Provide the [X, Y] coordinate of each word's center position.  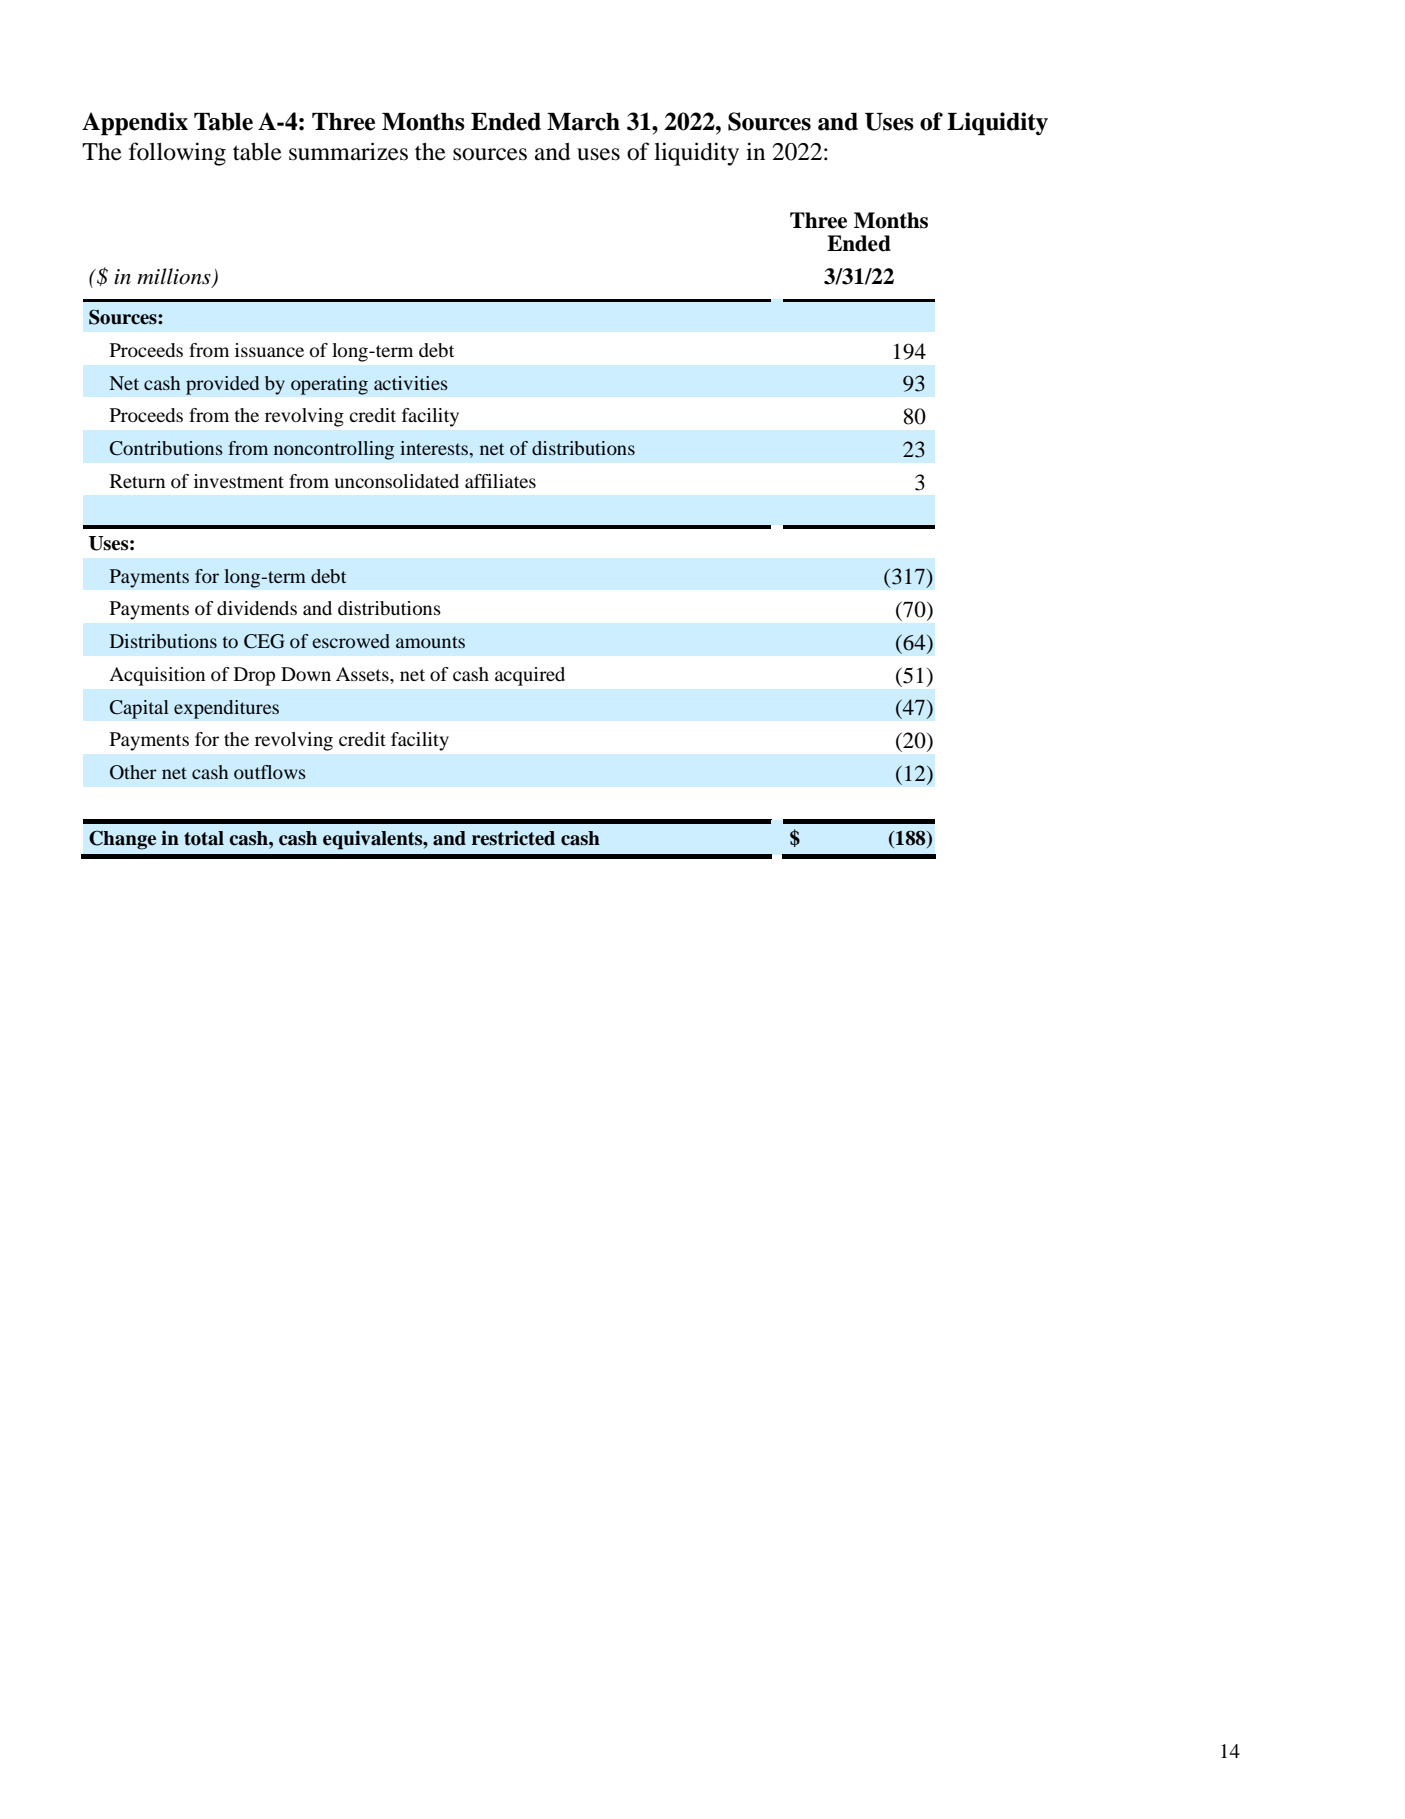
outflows [270, 772]
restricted [513, 838]
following [177, 154]
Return [137, 481]
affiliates [500, 481]
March [583, 122]
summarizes [348, 151]
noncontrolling [334, 450]
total [204, 838]
